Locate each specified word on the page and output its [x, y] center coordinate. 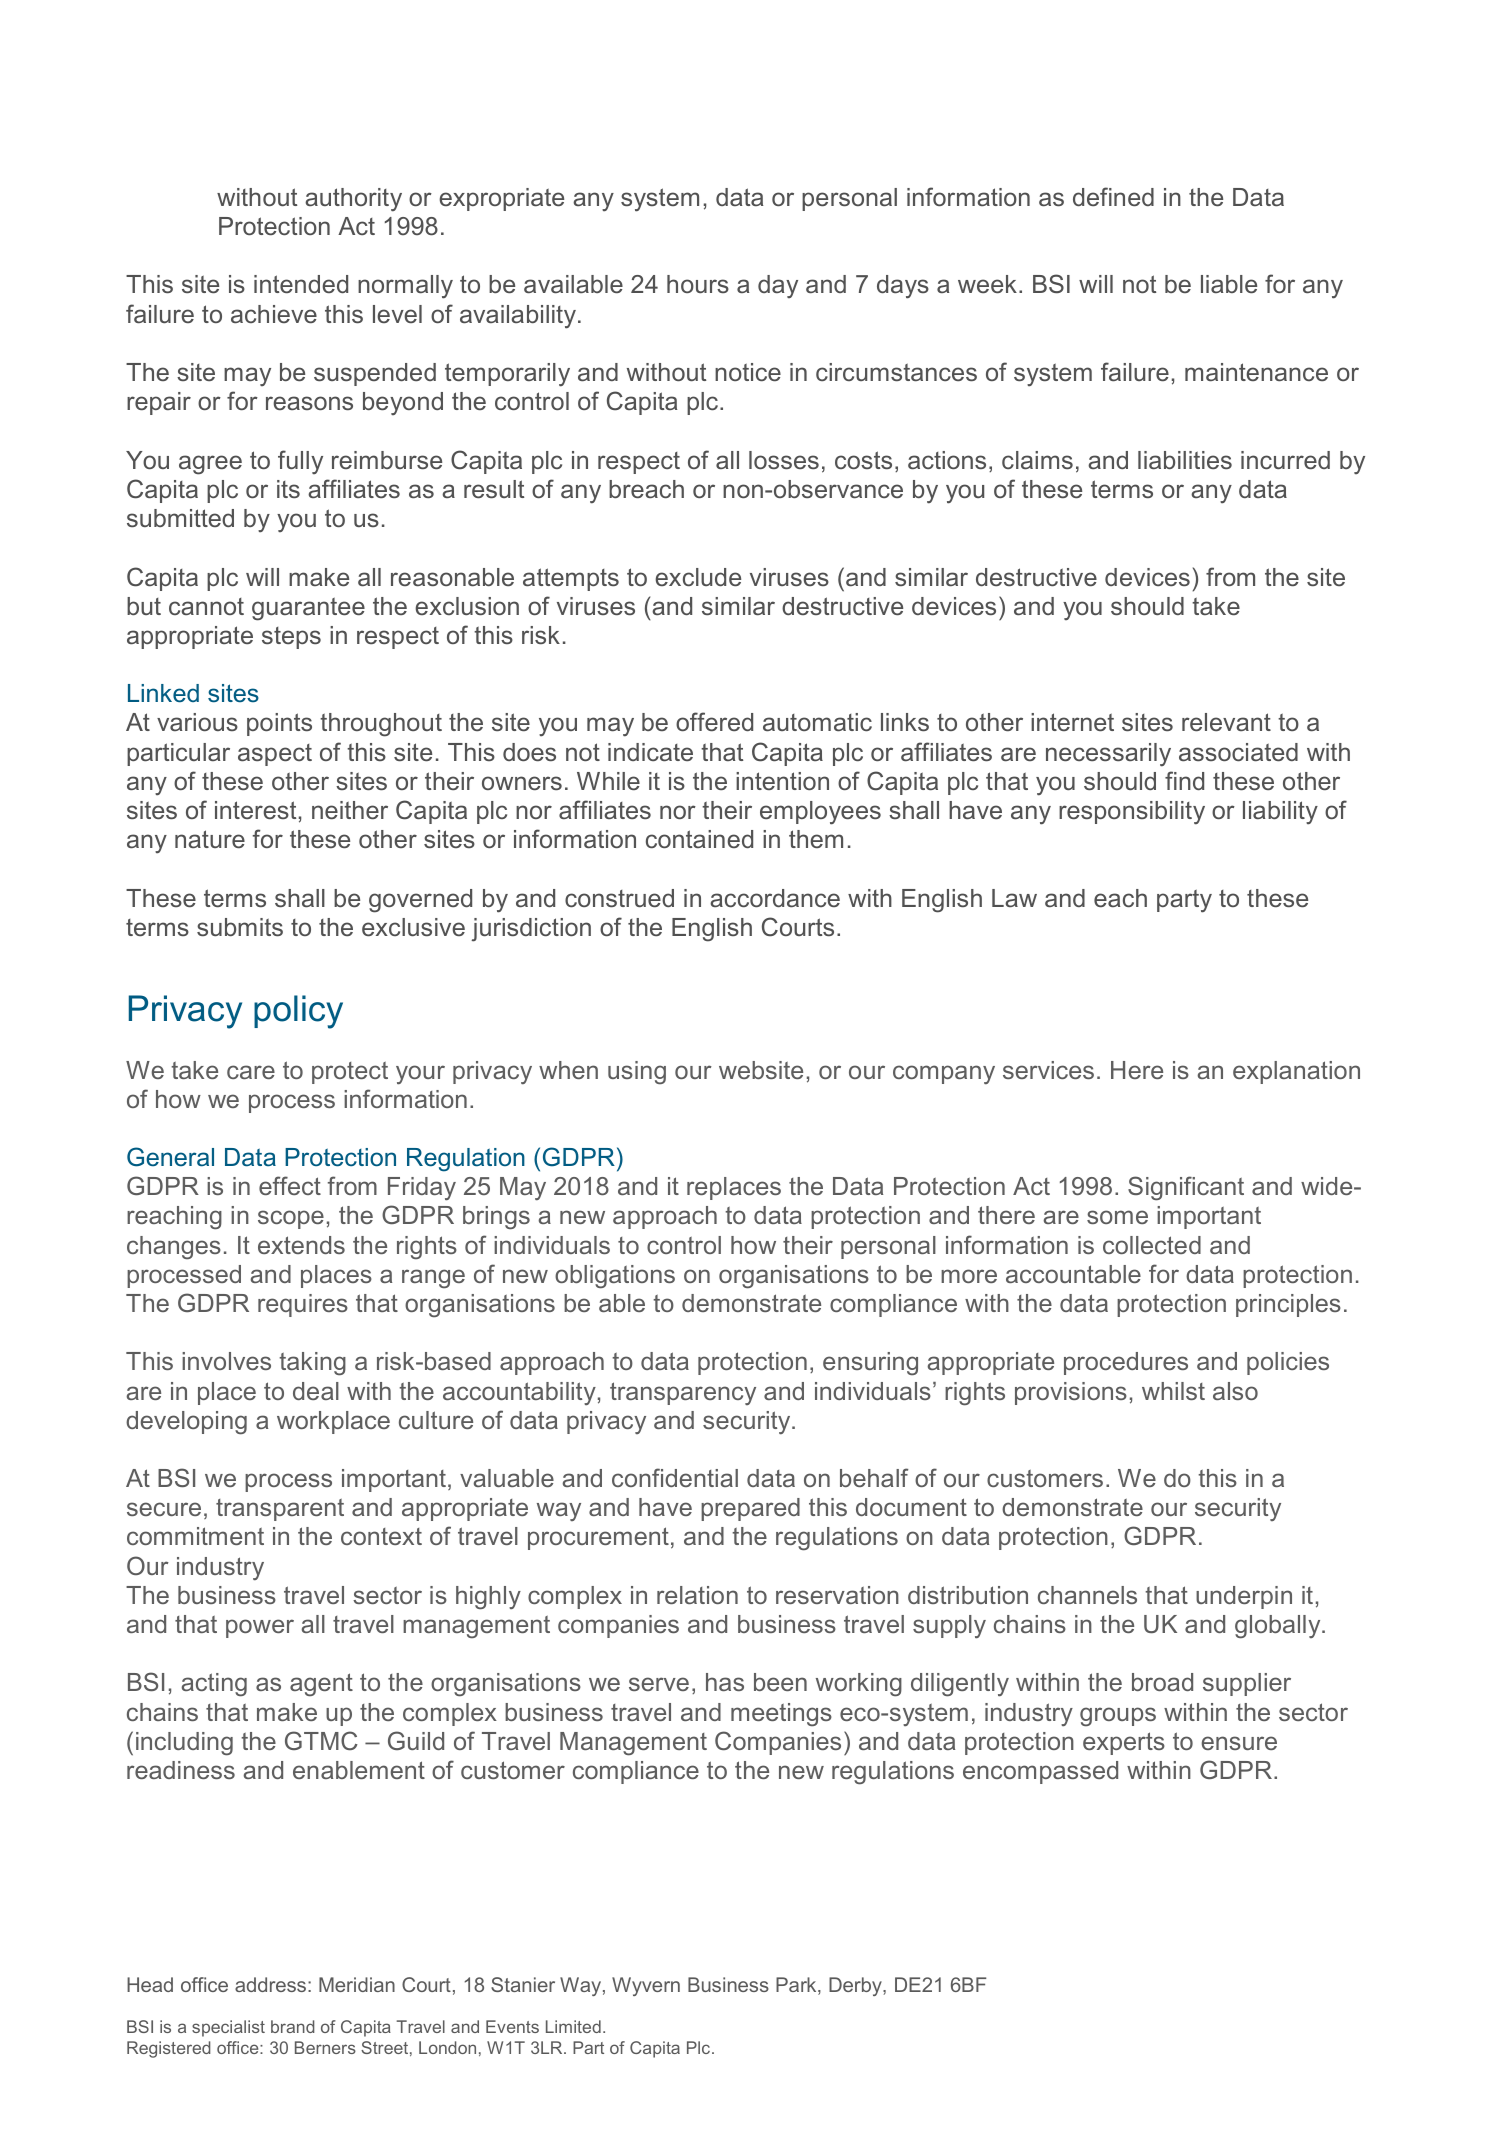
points [279, 724]
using [637, 1073]
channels [1087, 1595]
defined [1113, 197]
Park [797, 1986]
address [270, 1984]
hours [698, 284]
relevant [1226, 722]
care [251, 1072]
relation [697, 1595]
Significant [1186, 1188]
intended [301, 284]
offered [714, 721]
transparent [280, 1510]
